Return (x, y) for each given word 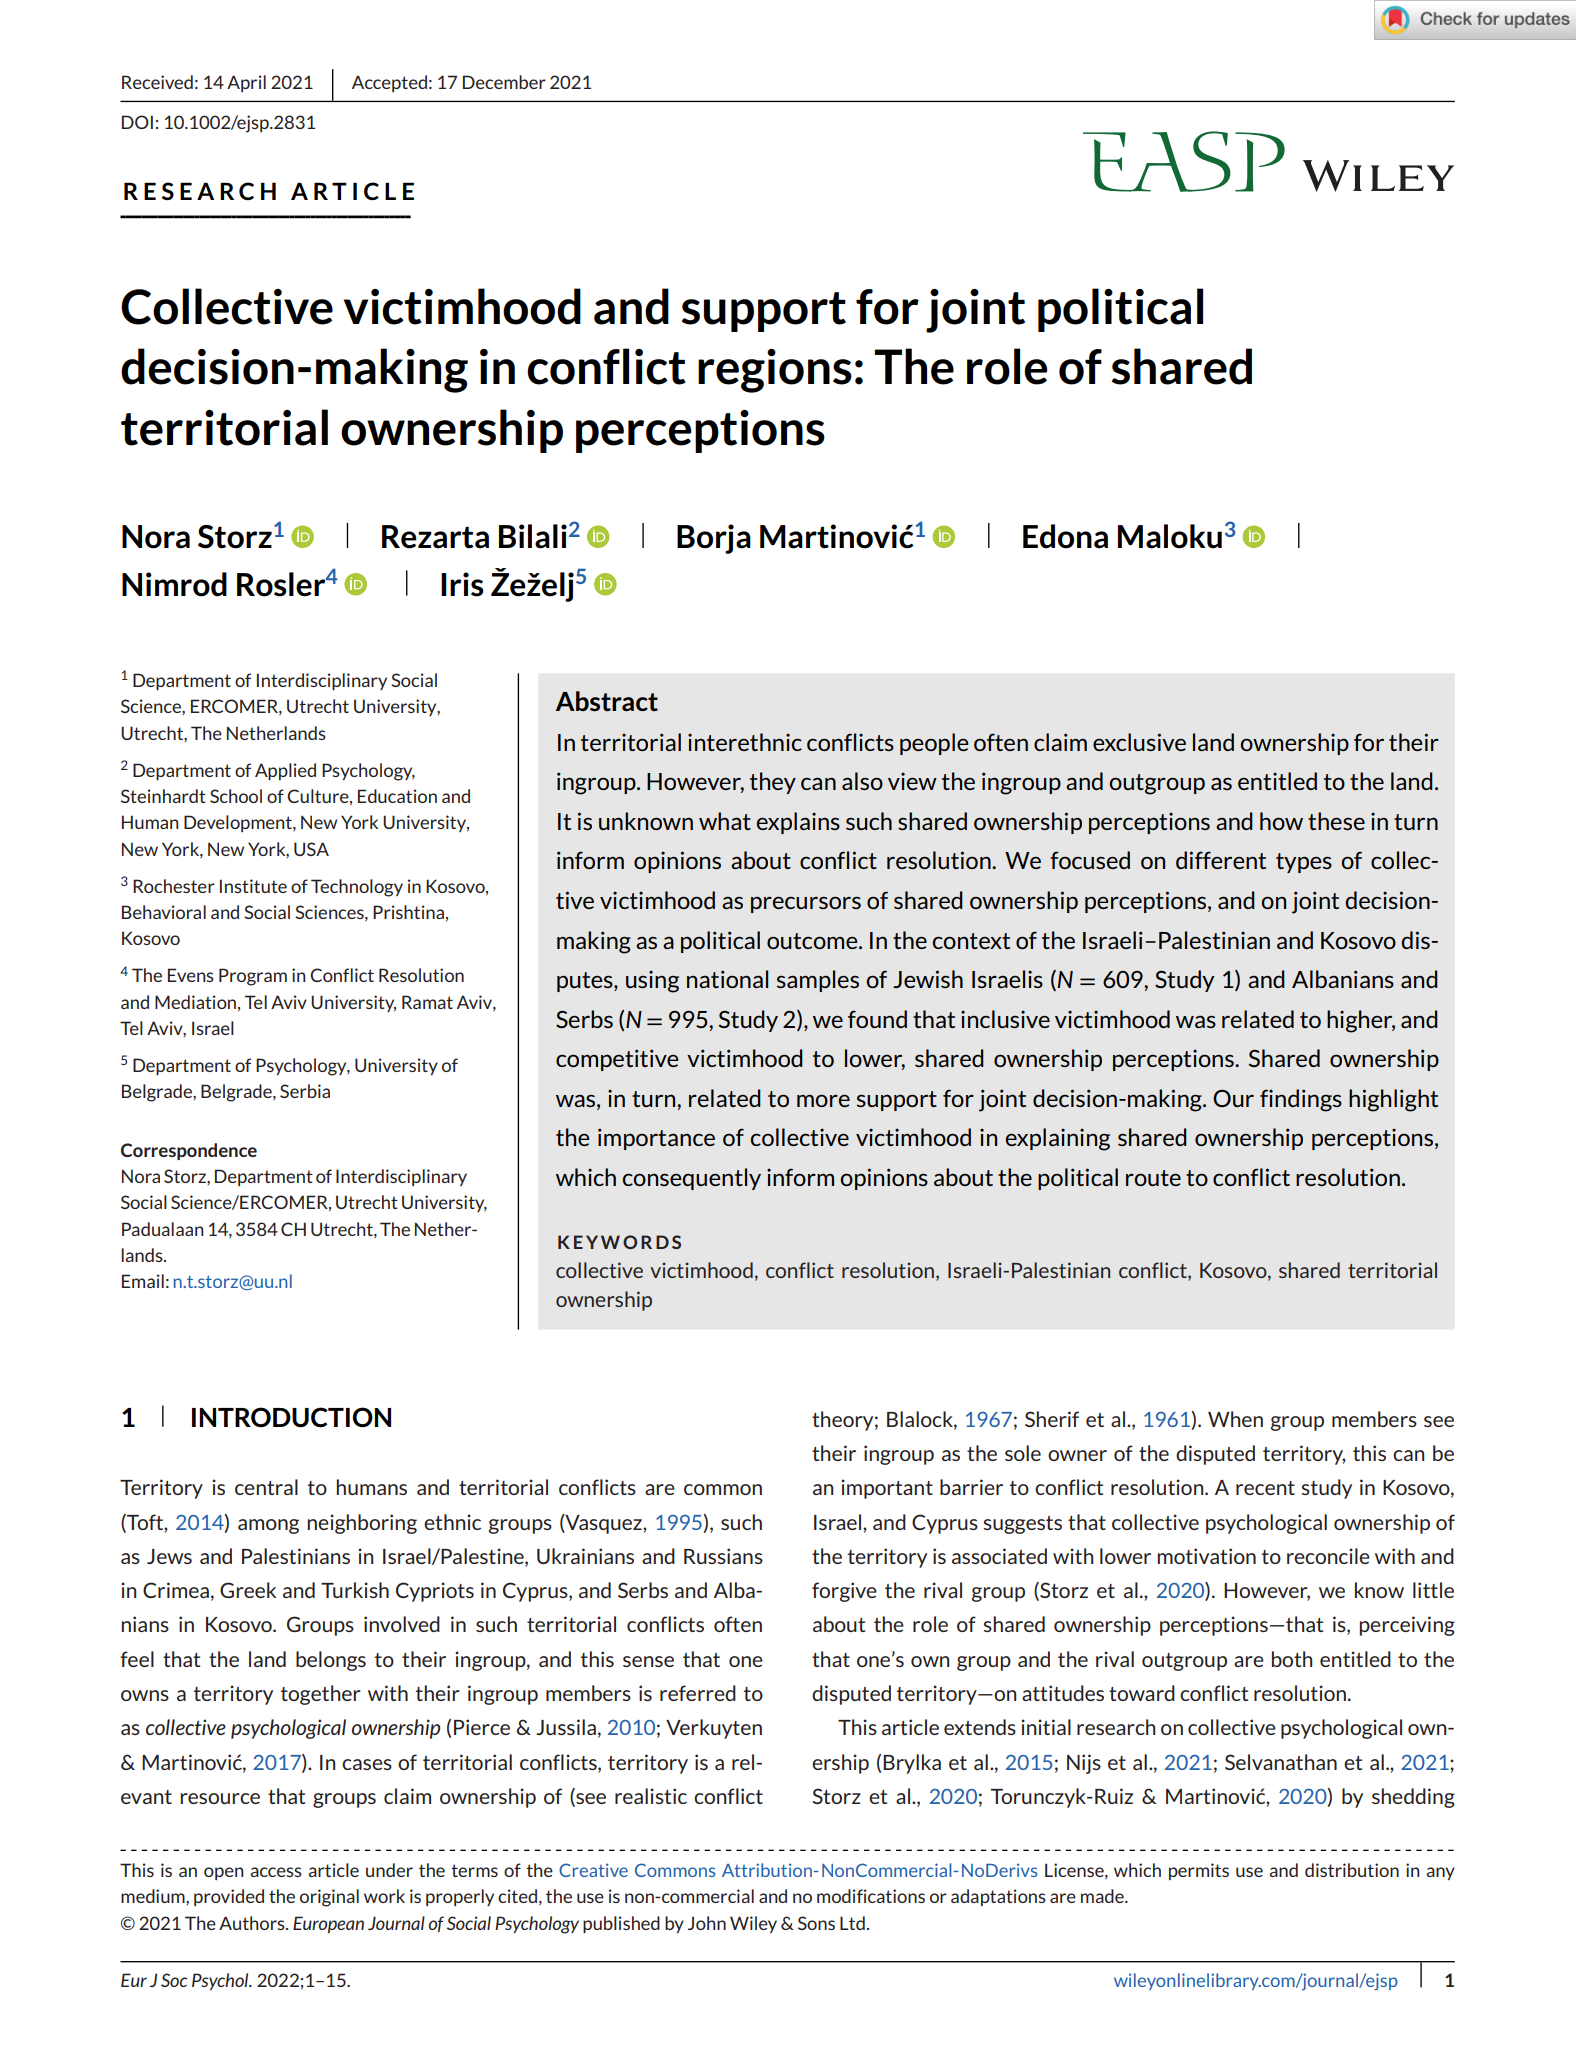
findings (1301, 1100)
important (887, 1489)
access (276, 1872)
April (246, 83)
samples (818, 981)
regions (775, 371)
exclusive (1139, 742)
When (1235, 1419)
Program (253, 977)
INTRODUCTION (291, 1417)
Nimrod (174, 584)
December (504, 82)
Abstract (607, 701)
